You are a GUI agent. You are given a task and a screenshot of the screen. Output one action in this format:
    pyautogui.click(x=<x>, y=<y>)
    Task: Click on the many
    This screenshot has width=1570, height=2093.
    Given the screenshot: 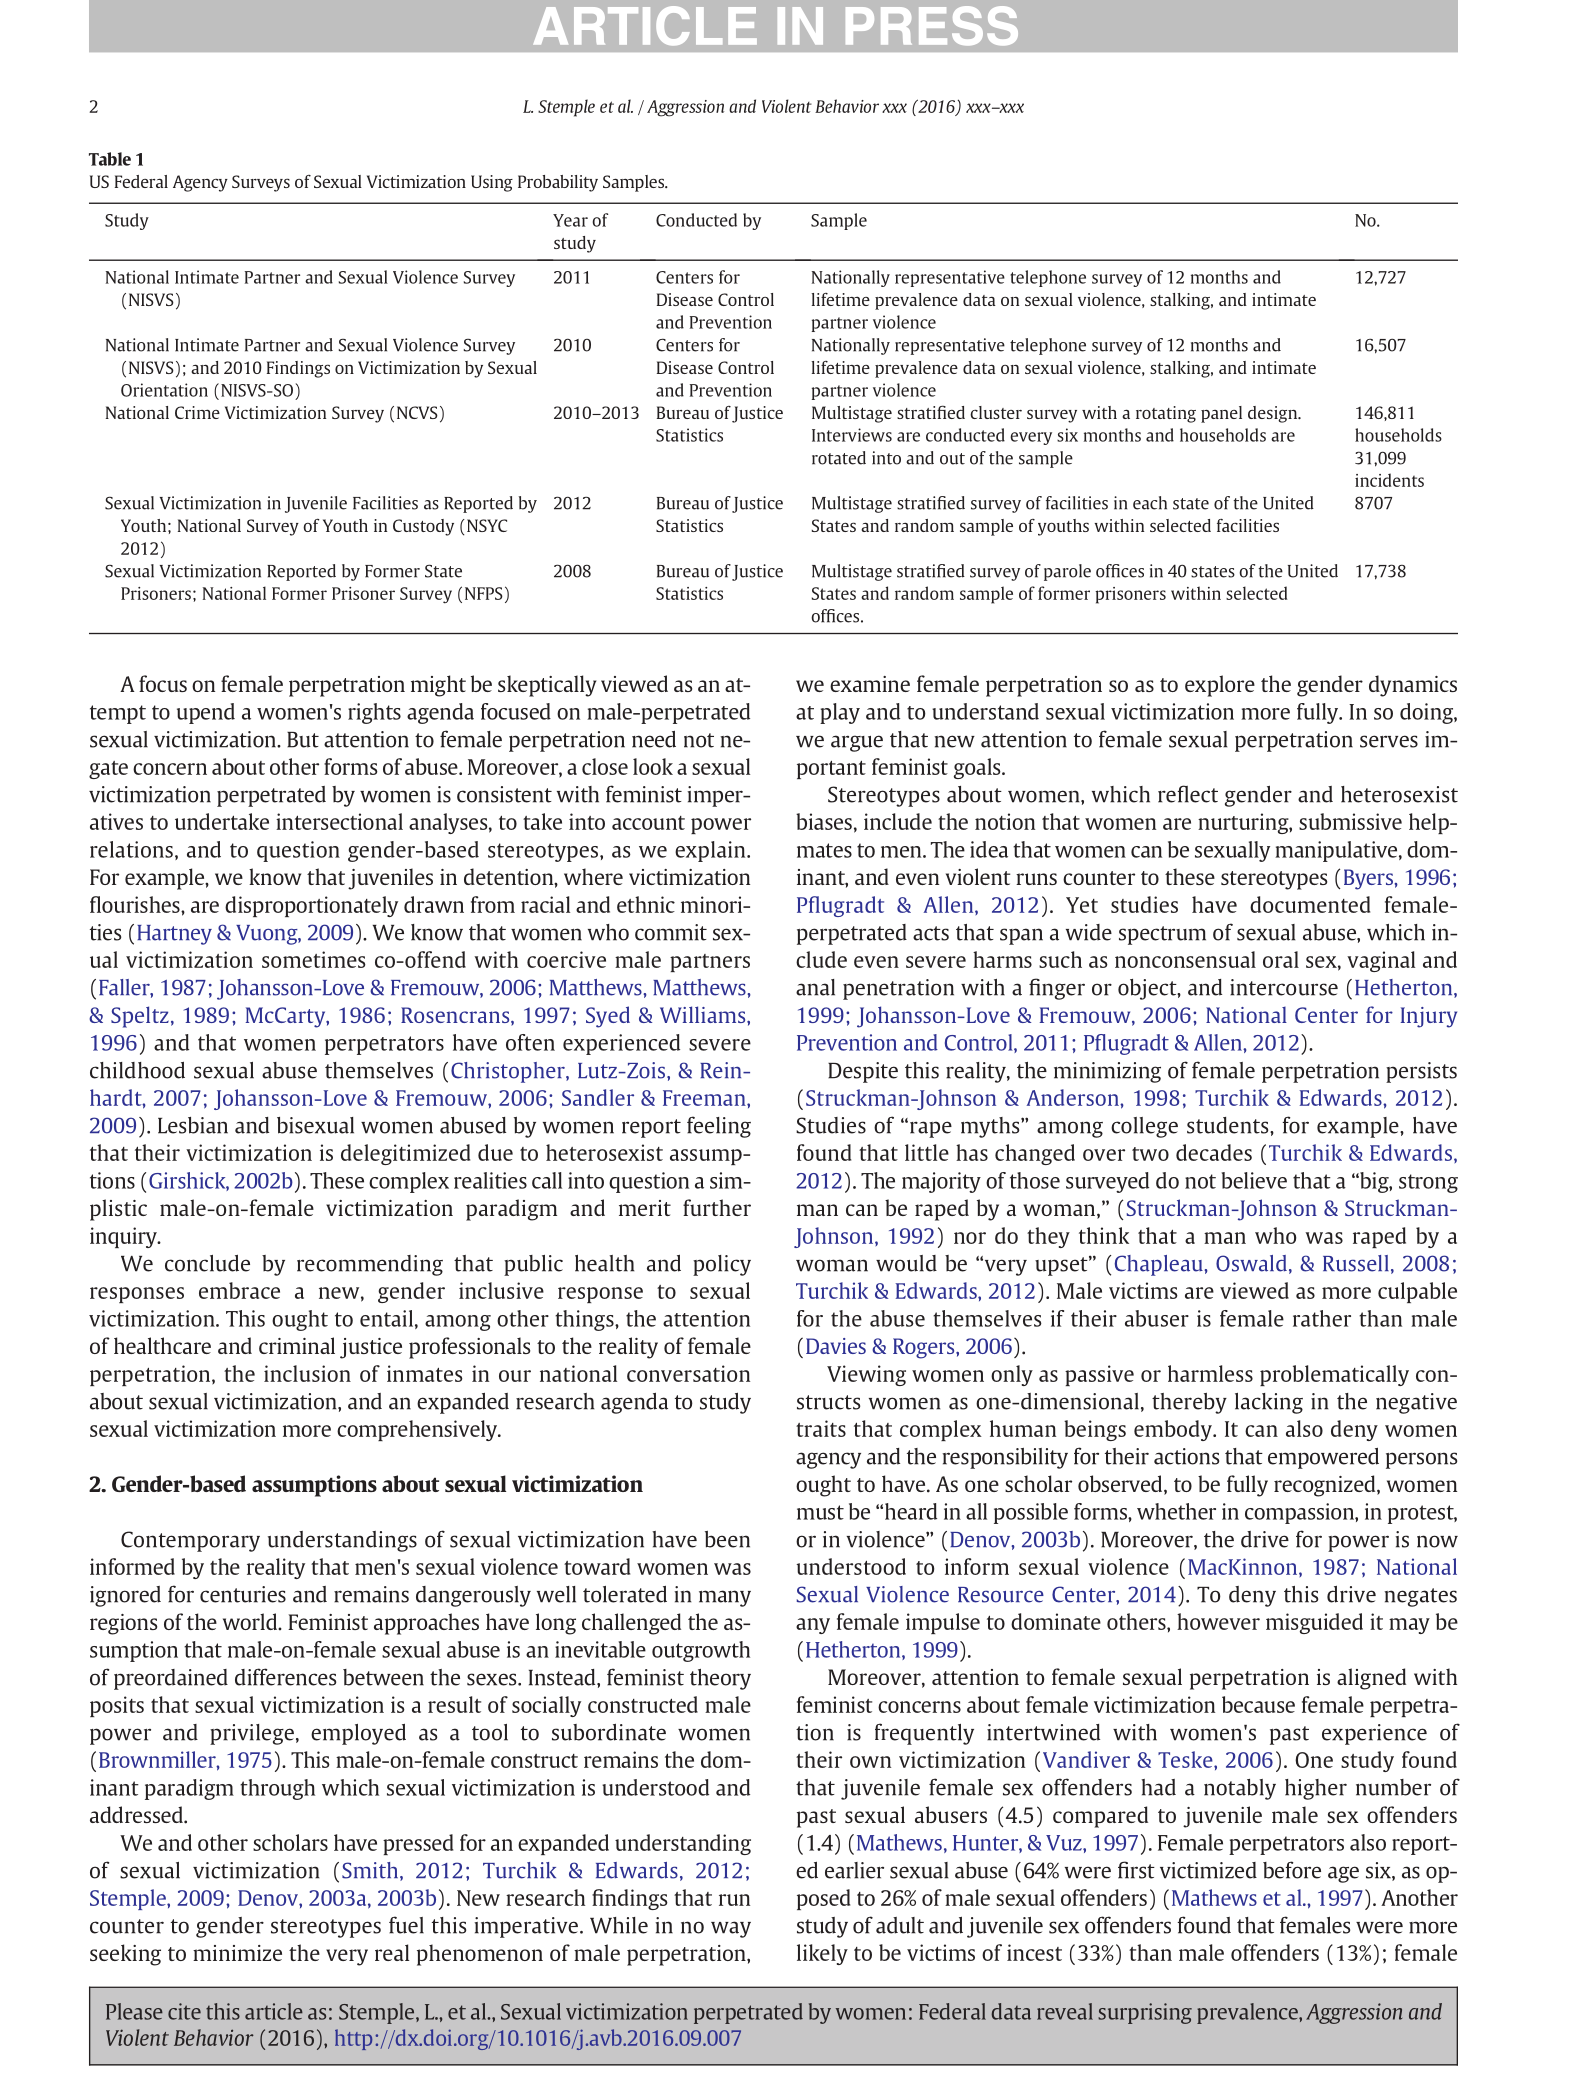 What is the action you would take?
    pyautogui.click(x=725, y=1598)
